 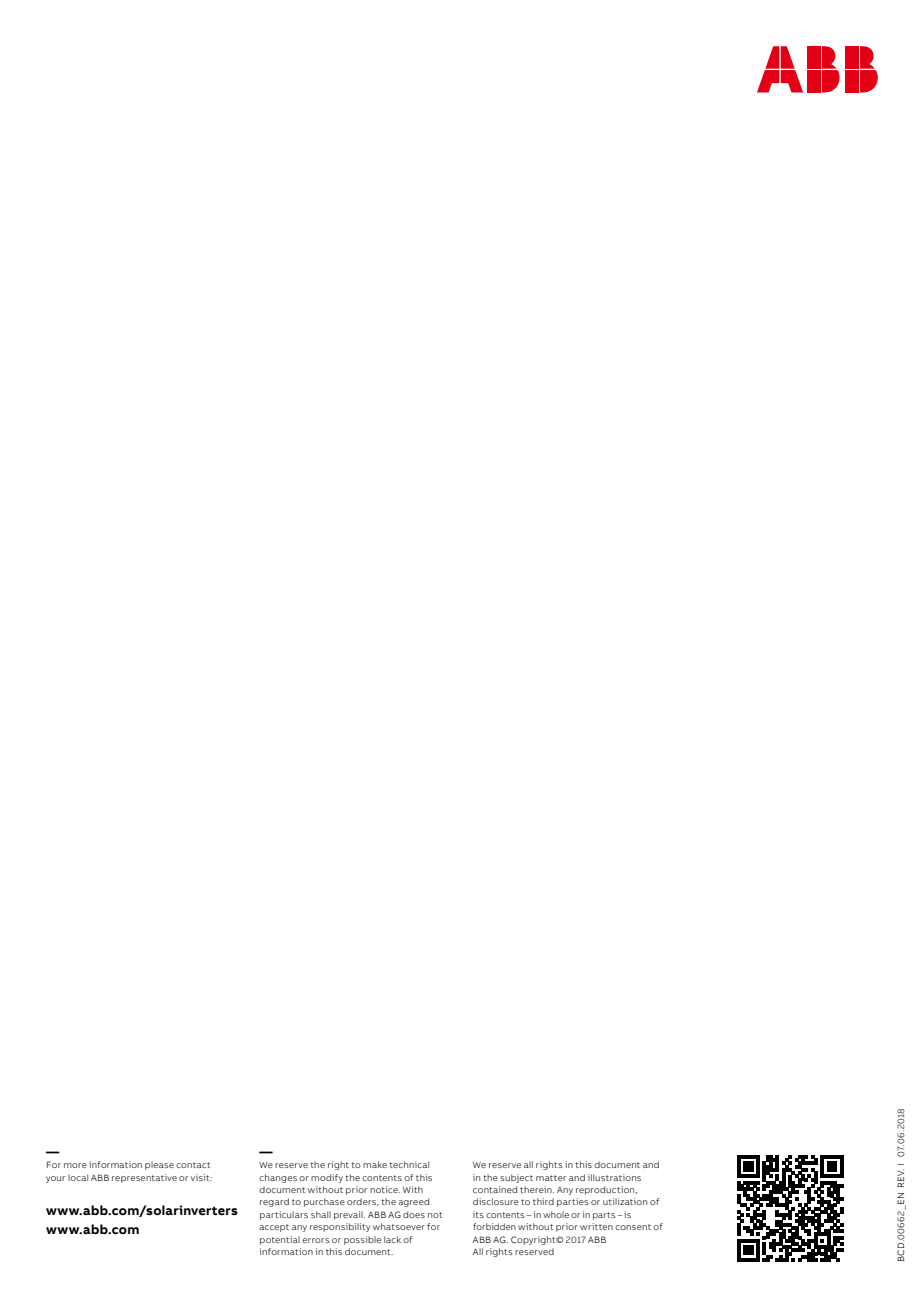 I want to click on regard, so click(x=274, y=1202).
